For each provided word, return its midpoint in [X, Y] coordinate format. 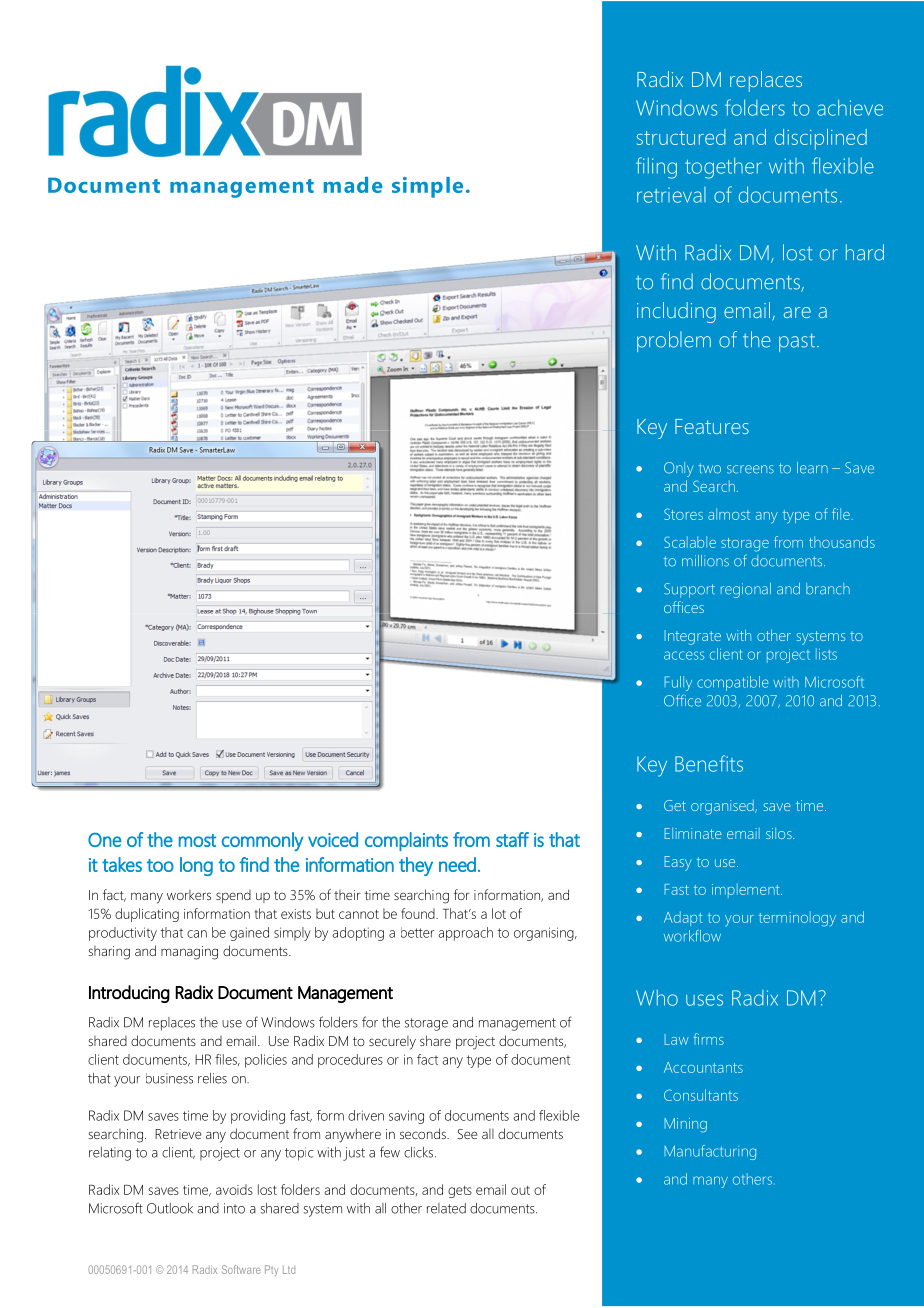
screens [750, 469]
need [457, 864]
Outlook [170, 1208]
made [353, 185]
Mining [686, 1125]
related [446, 1208]
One [105, 840]
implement [747, 890]
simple [427, 187]
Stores [683, 514]
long [196, 866]
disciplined [821, 139]
